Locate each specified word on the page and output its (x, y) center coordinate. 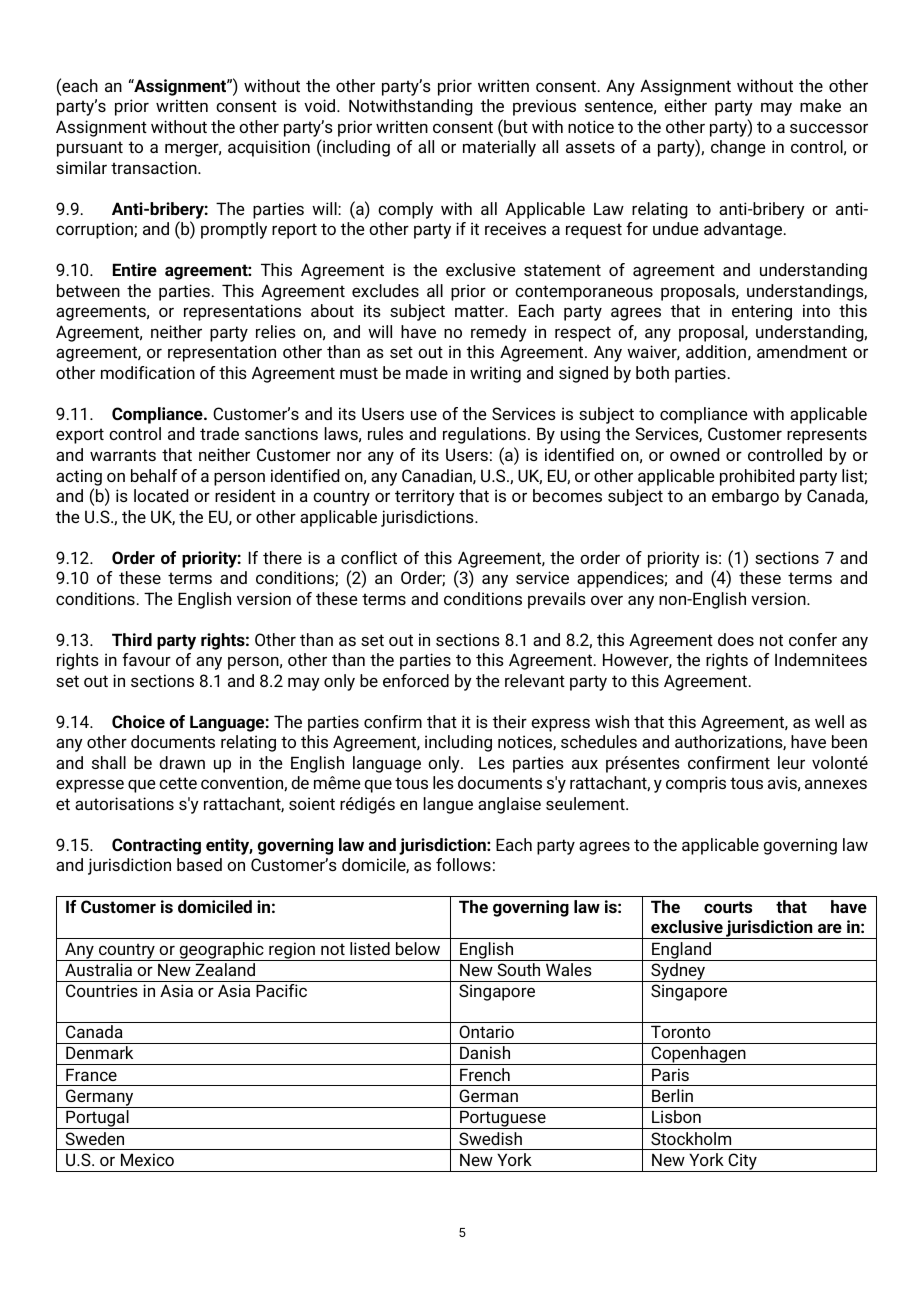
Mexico (147, 1159)
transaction (155, 167)
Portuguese (503, 1119)
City (742, 1162)
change (738, 148)
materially (499, 148)
